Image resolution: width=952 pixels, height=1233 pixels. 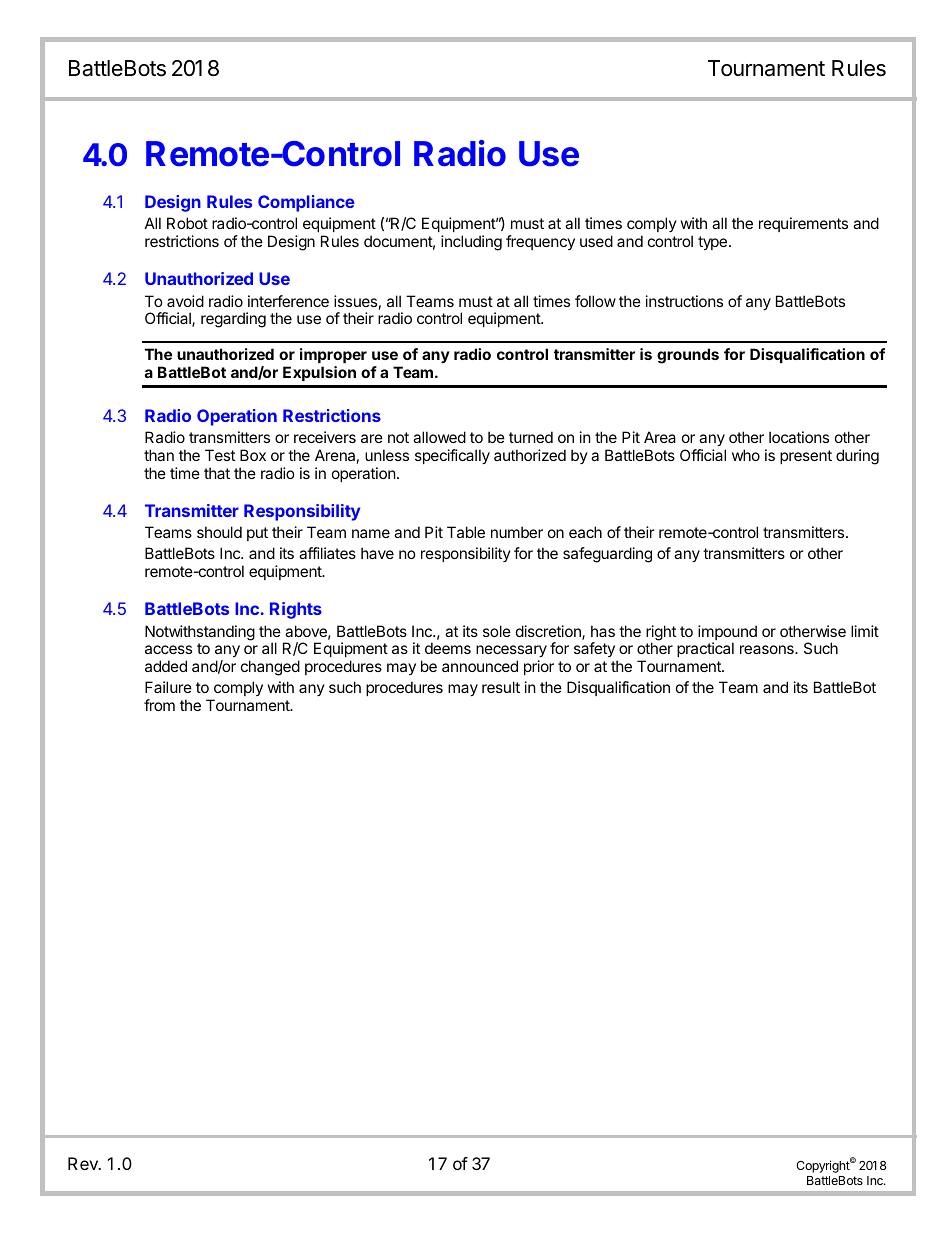 I want to click on result, so click(x=501, y=687).
